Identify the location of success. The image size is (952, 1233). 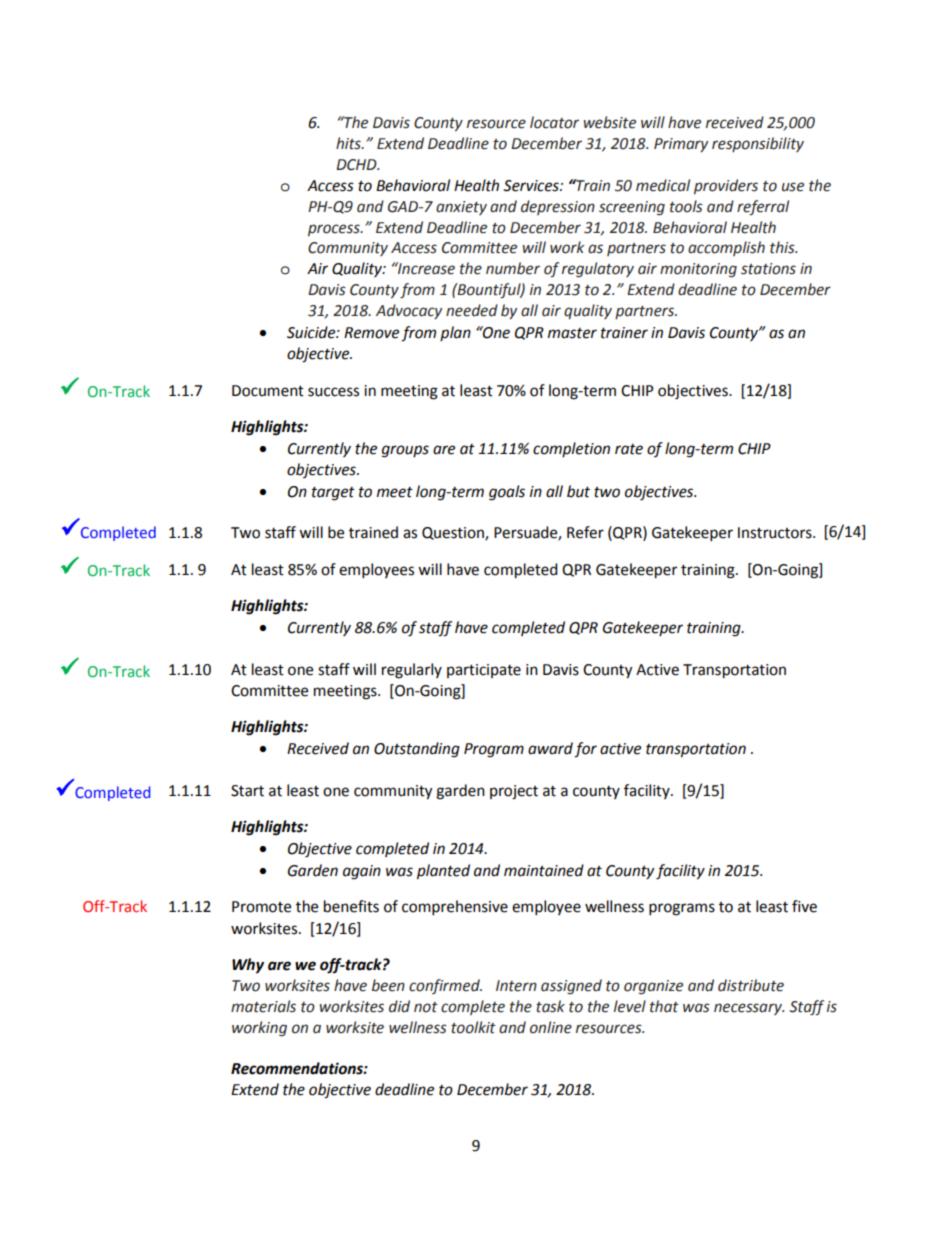
(333, 392).
